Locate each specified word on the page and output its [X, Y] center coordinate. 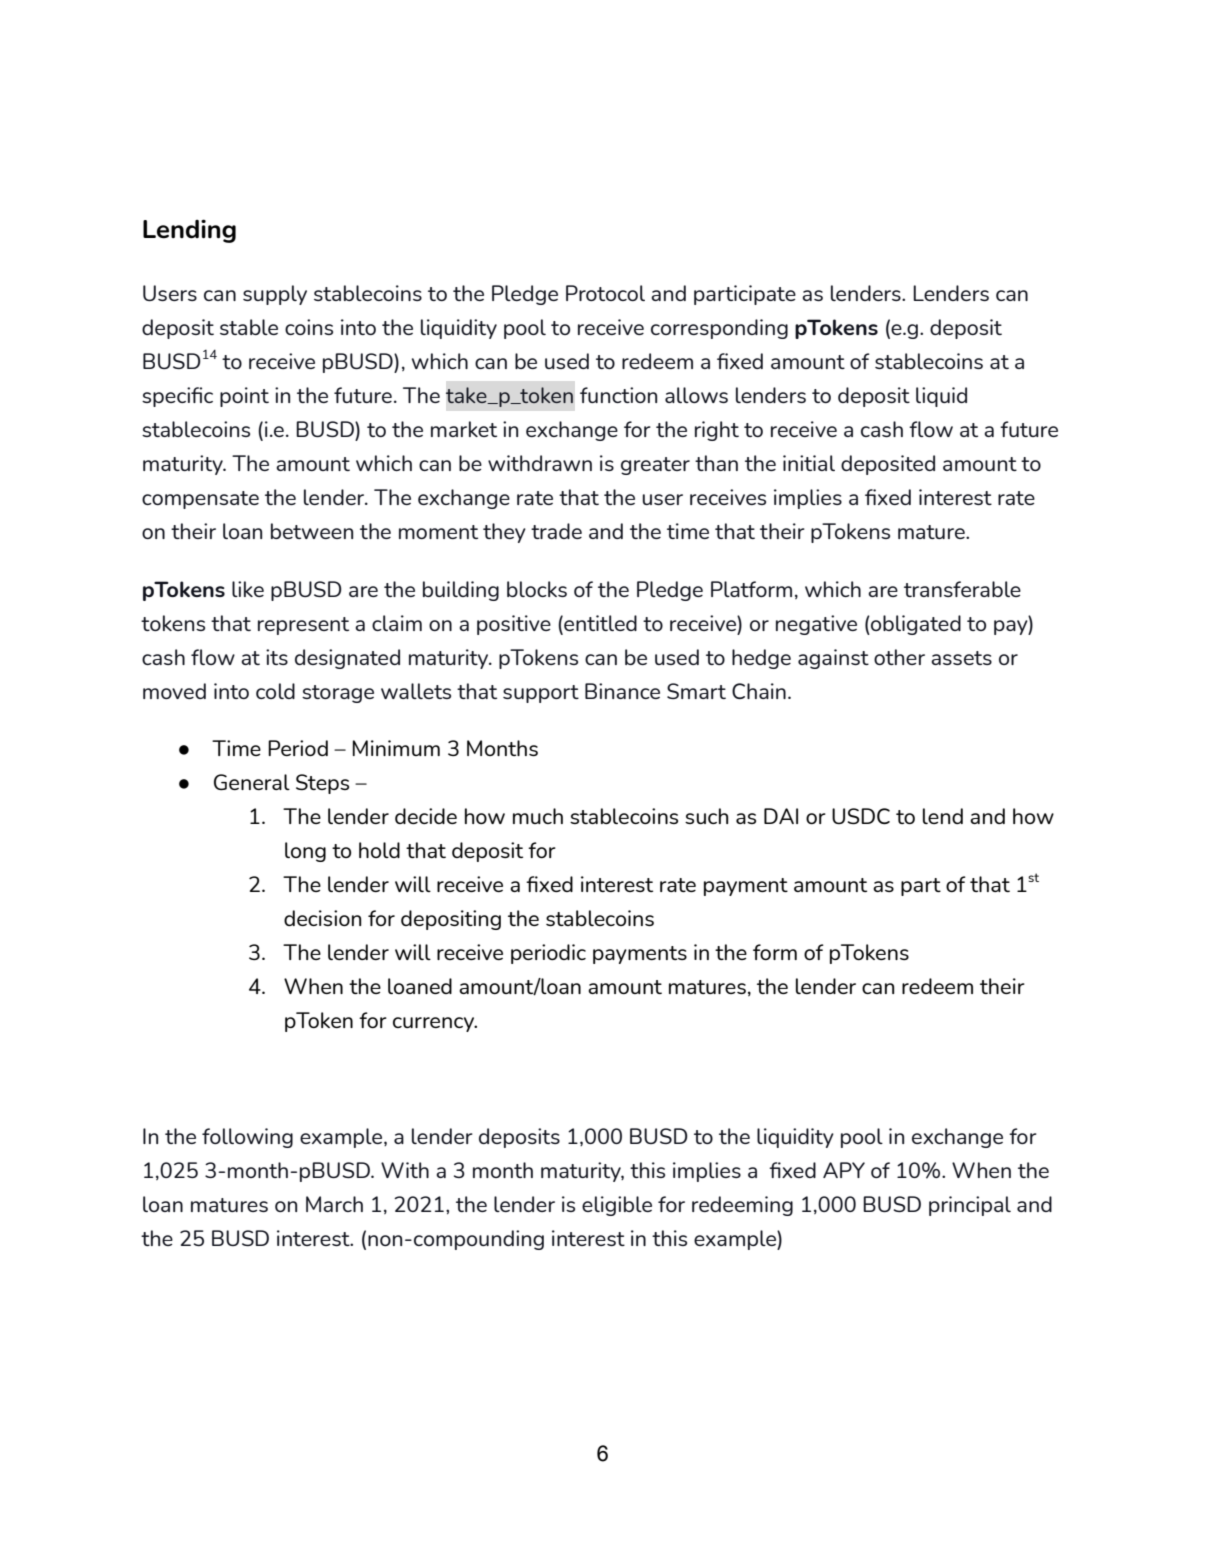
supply [275, 295]
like [248, 589]
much [538, 816]
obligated [915, 625]
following [247, 1138]
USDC [861, 816]
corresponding [719, 329]
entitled [599, 623]
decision [323, 918]
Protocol [605, 293]
